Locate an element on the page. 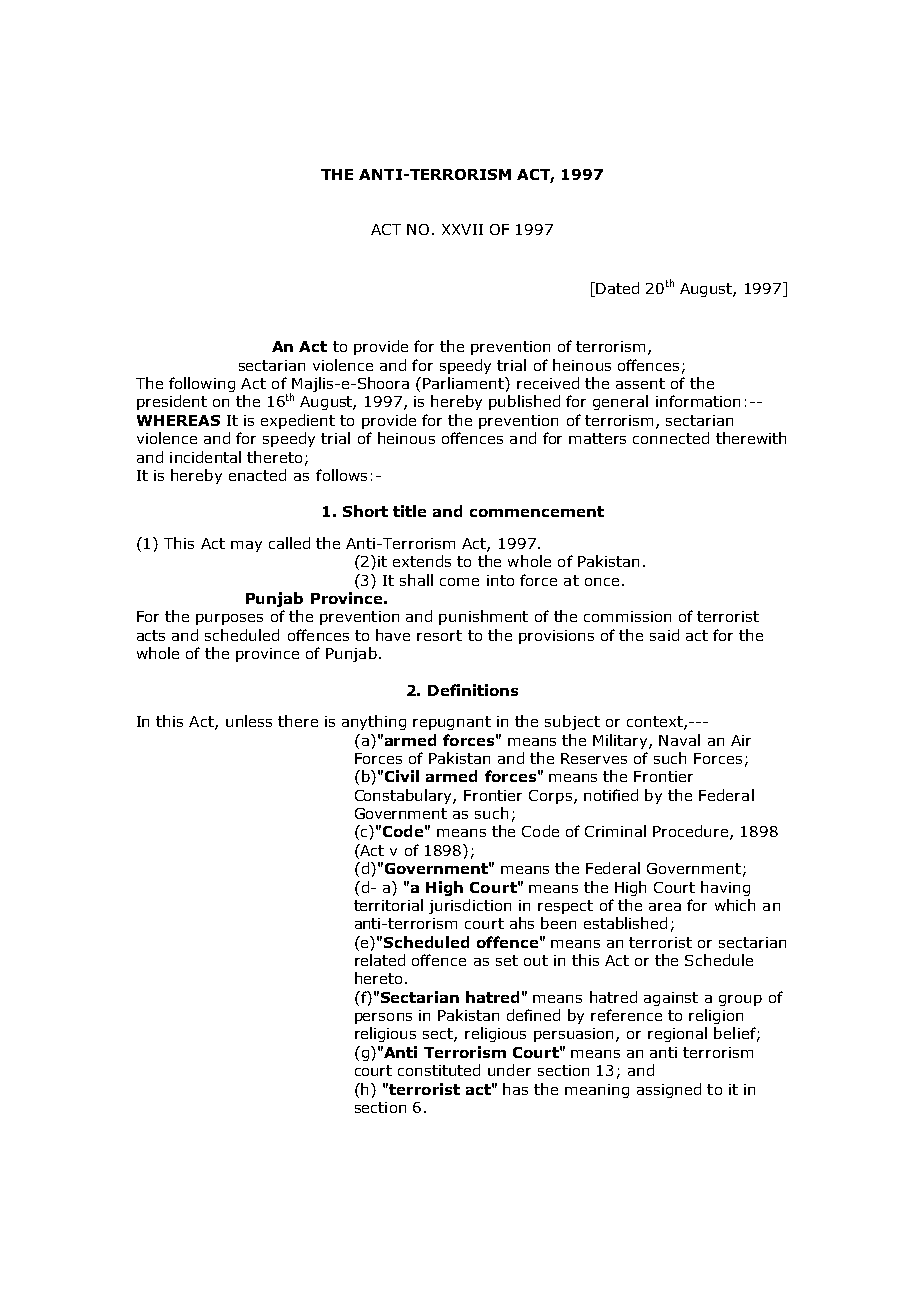  extends is located at coordinates (422, 561).
